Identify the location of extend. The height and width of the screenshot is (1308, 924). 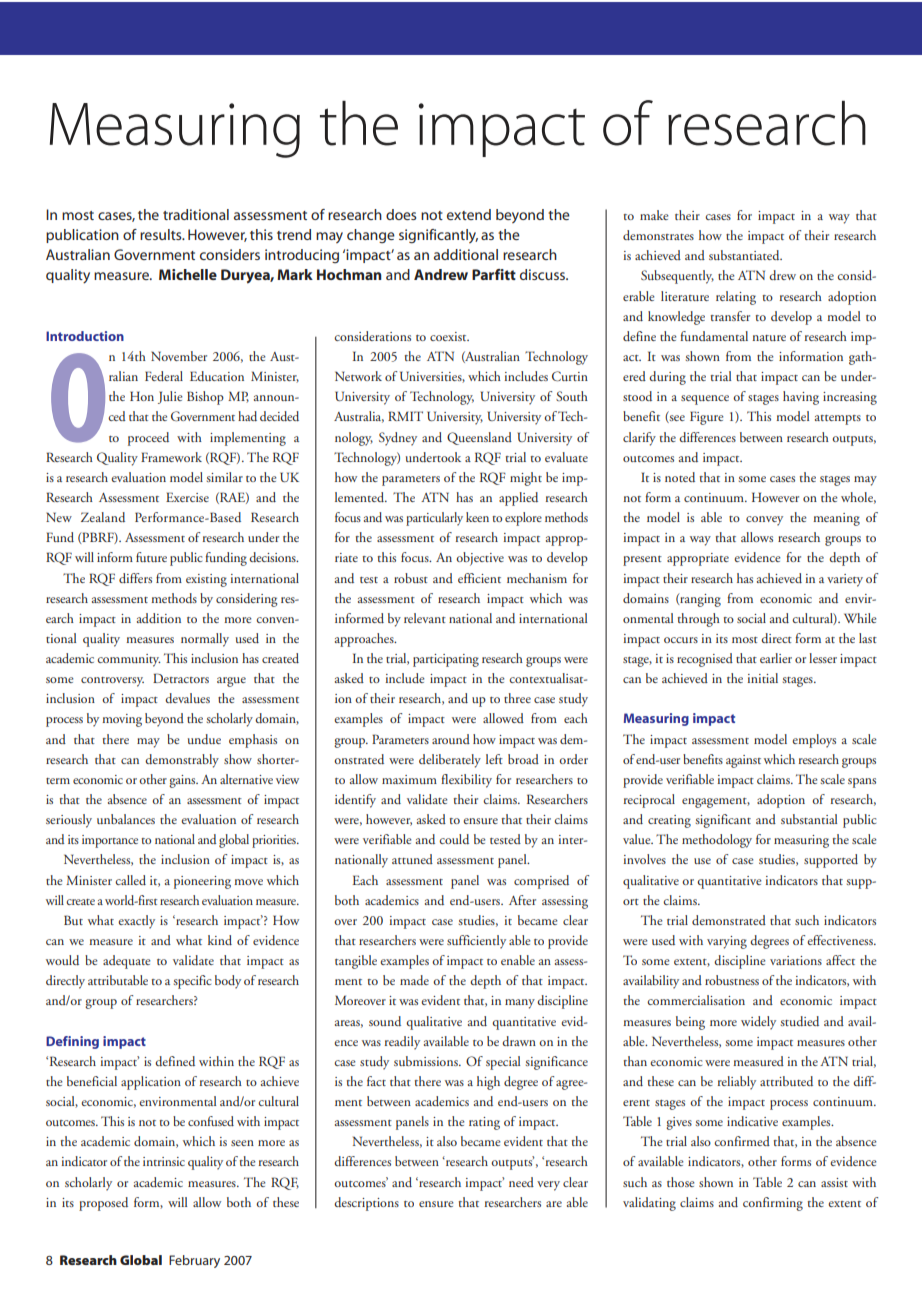
(469, 214).
